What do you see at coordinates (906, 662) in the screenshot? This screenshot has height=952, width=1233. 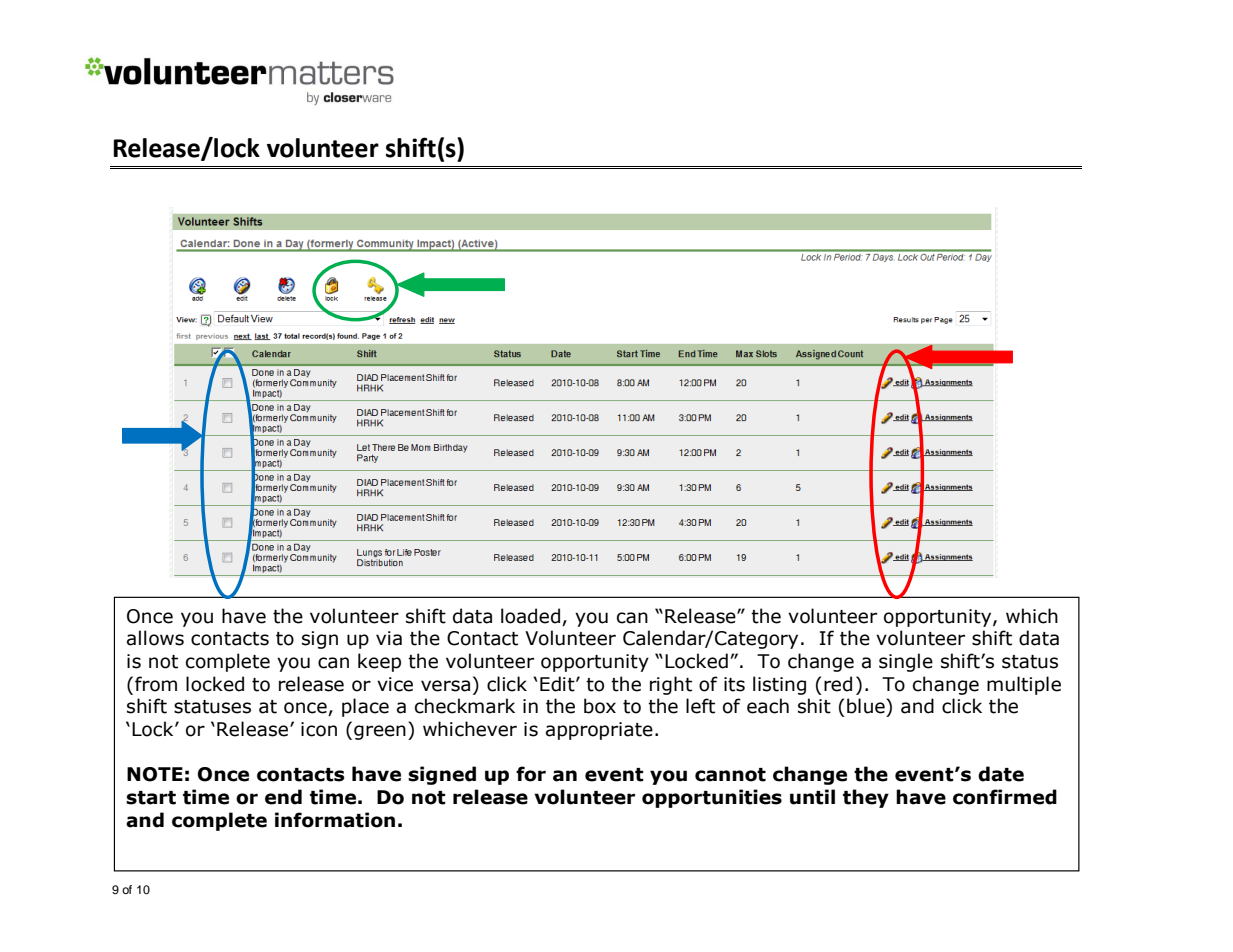 I see `single` at bounding box center [906, 662].
